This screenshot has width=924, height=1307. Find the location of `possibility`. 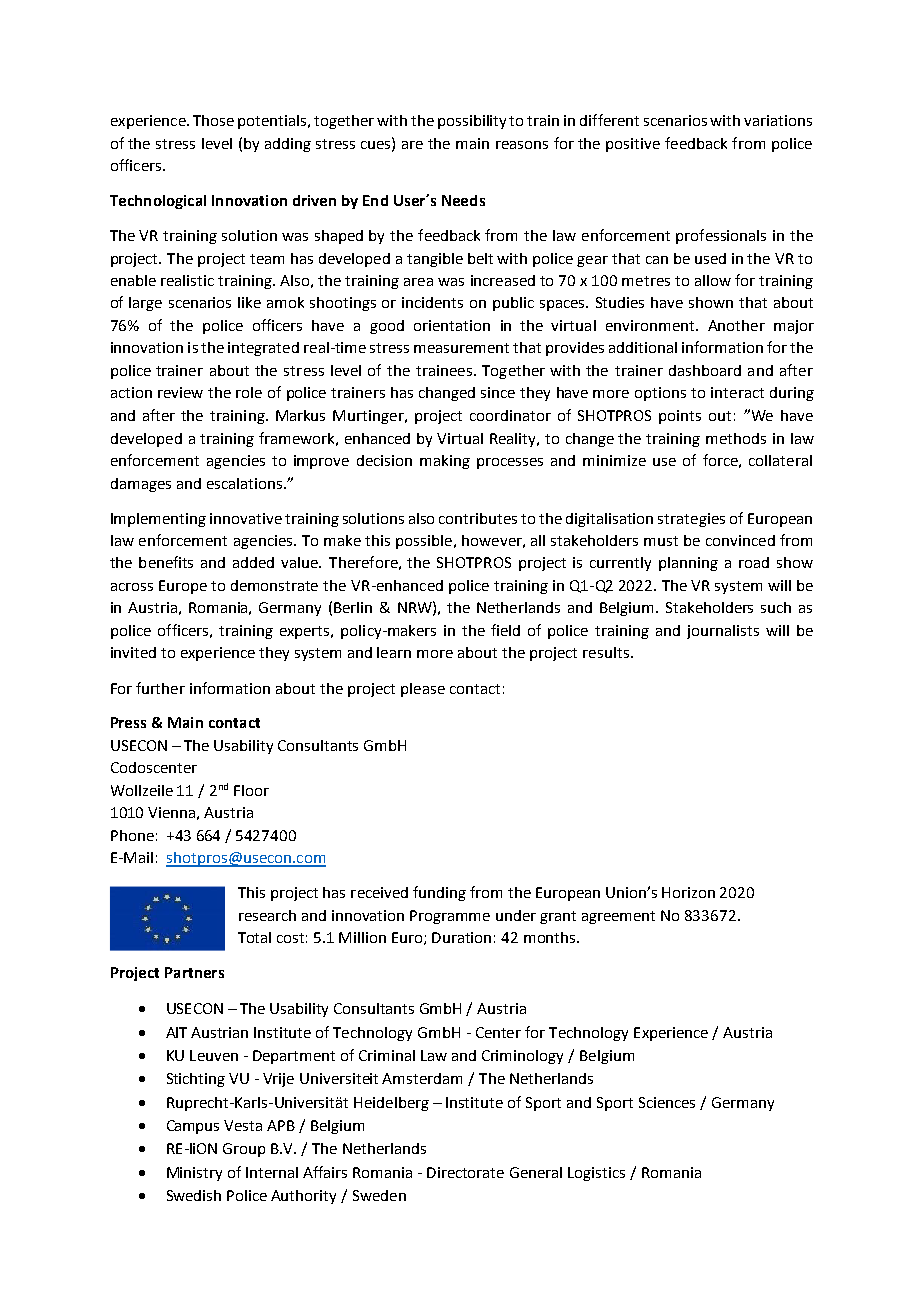

possibility is located at coordinates (472, 122).
